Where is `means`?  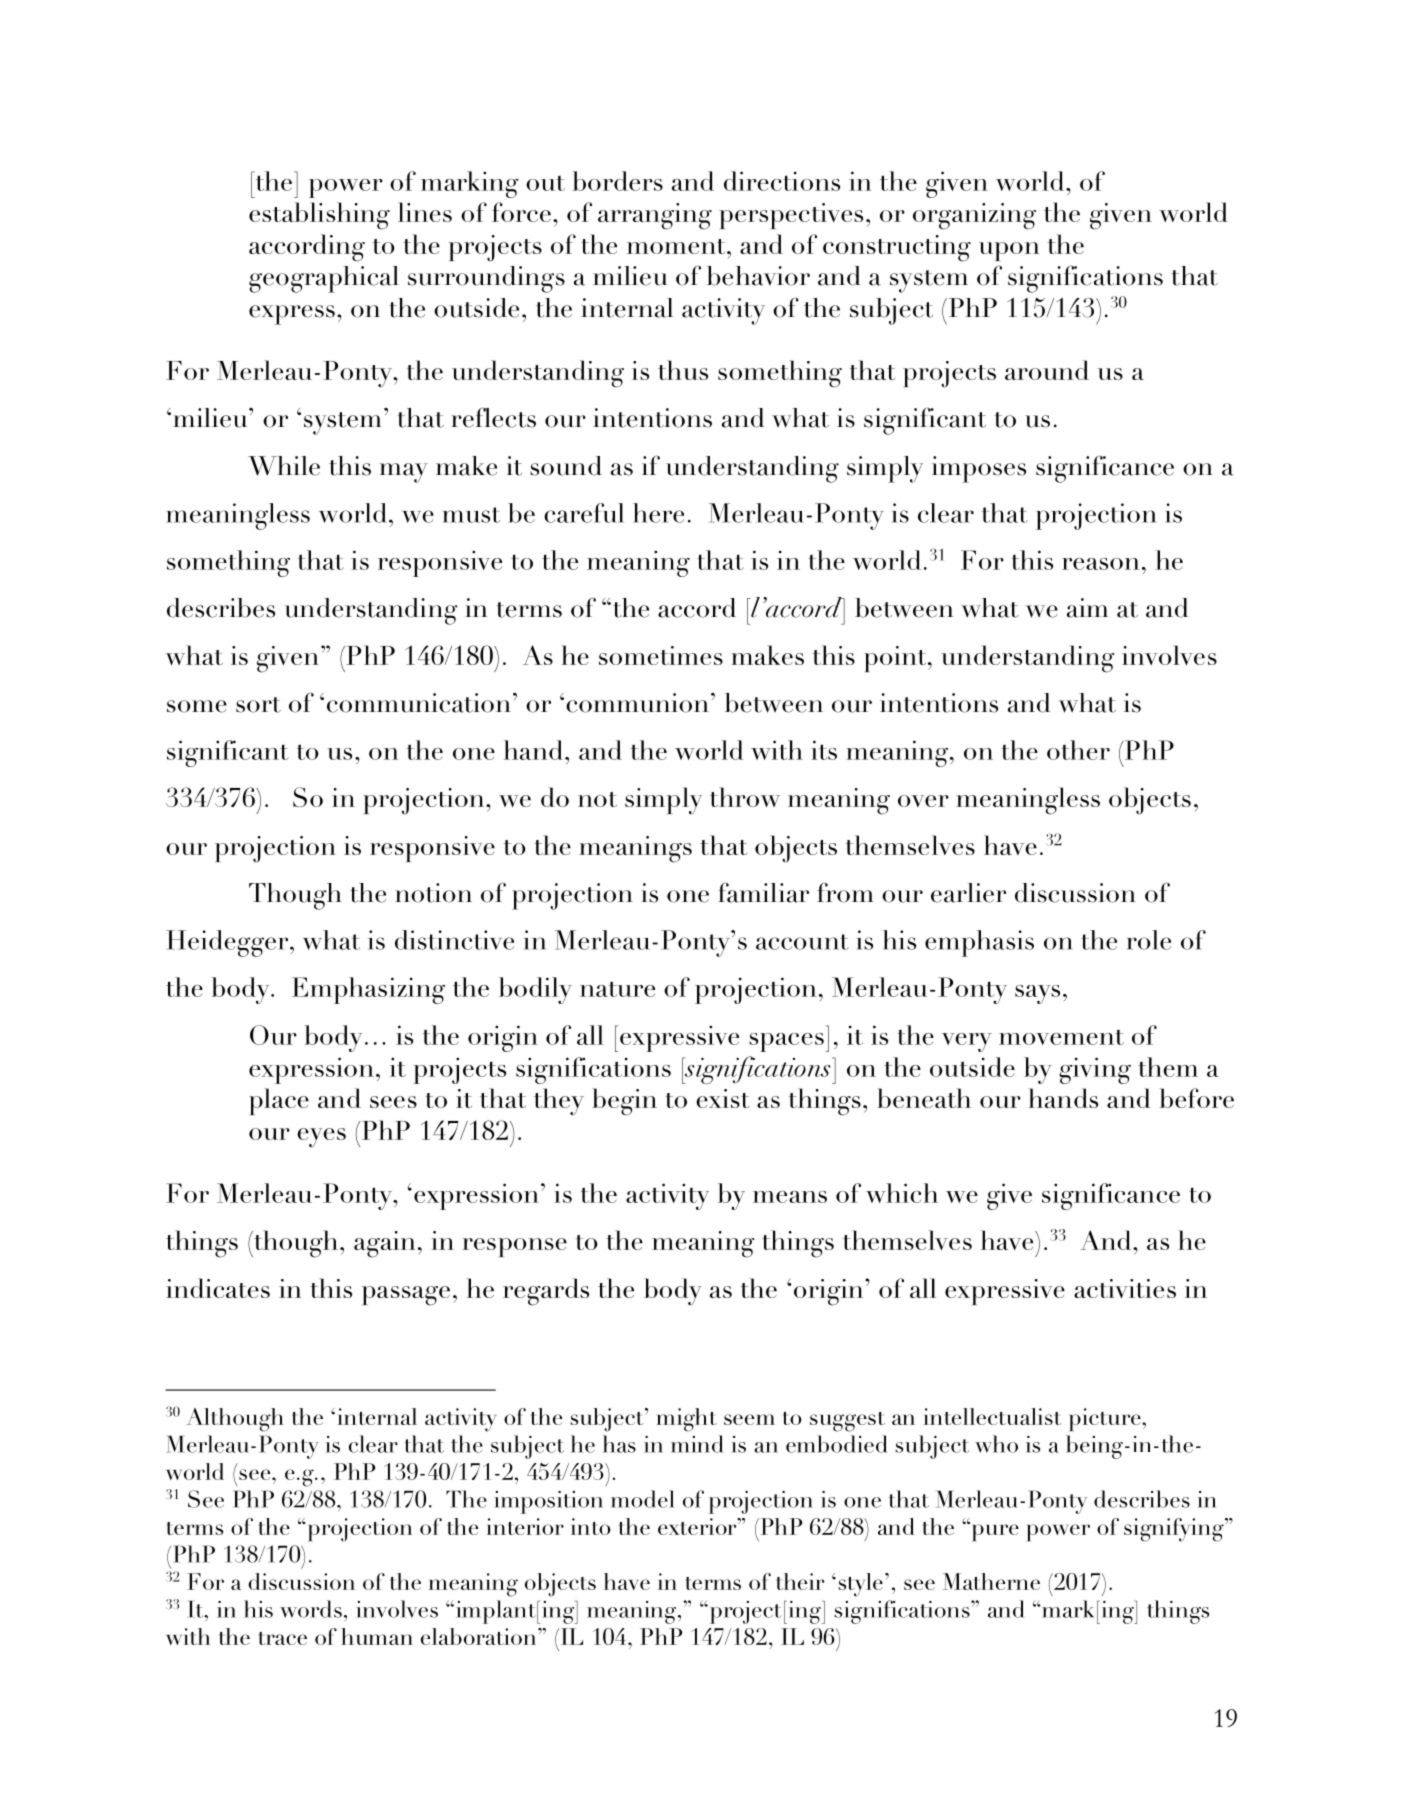 means is located at coordinates (790, 1197).
